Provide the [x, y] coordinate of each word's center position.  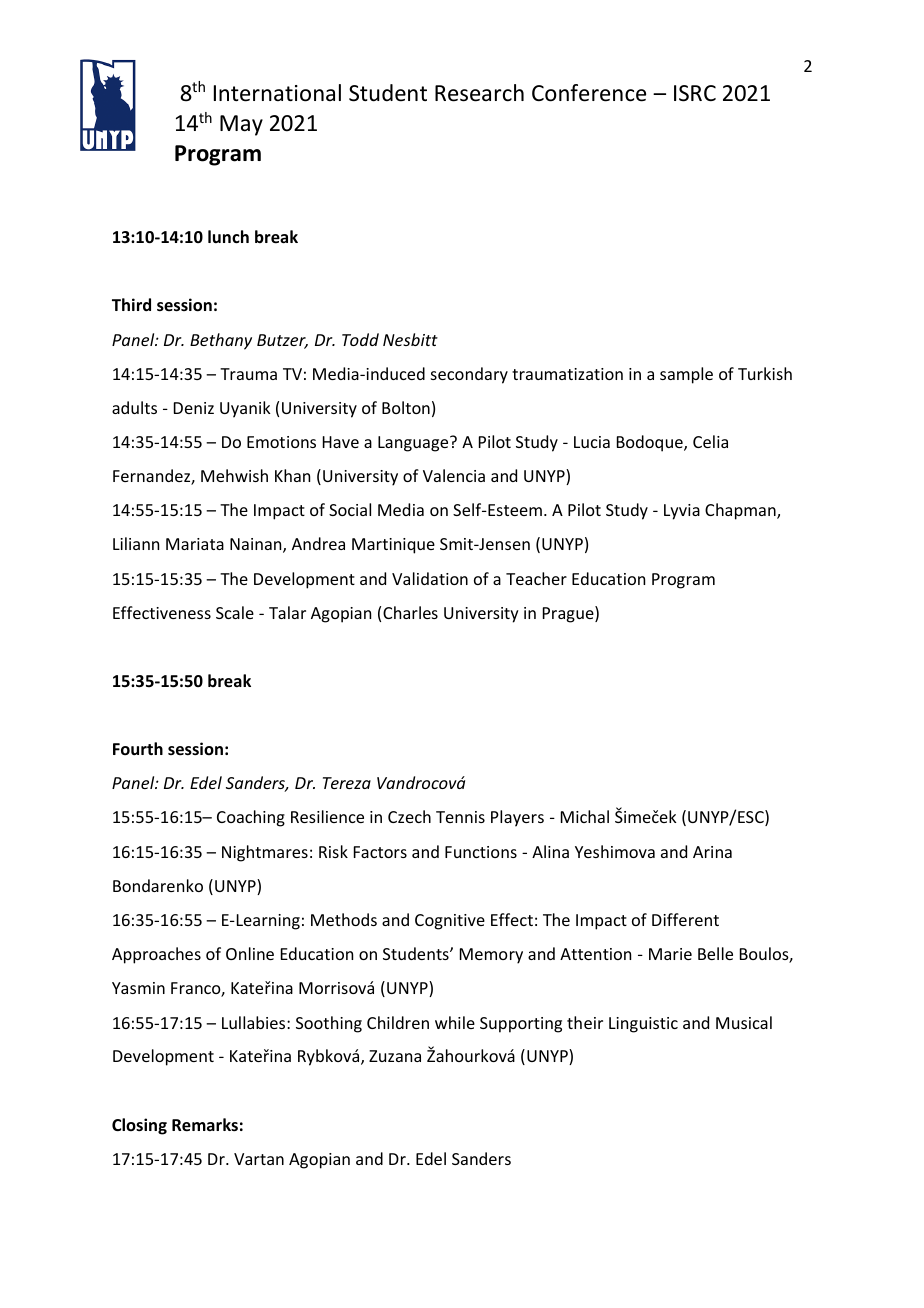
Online [250, 953]
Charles [410, 612]
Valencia [454, 475]
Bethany [221, 341]
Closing [139, 1126]
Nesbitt [410, 339]
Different [685, 919]
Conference [589, 93]
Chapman [741, 511]
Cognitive [450, 922]
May [241, 125]
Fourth [138, 748]
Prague [569, 614]
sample [686, 375]
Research [479, 93]
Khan [292, 475]
